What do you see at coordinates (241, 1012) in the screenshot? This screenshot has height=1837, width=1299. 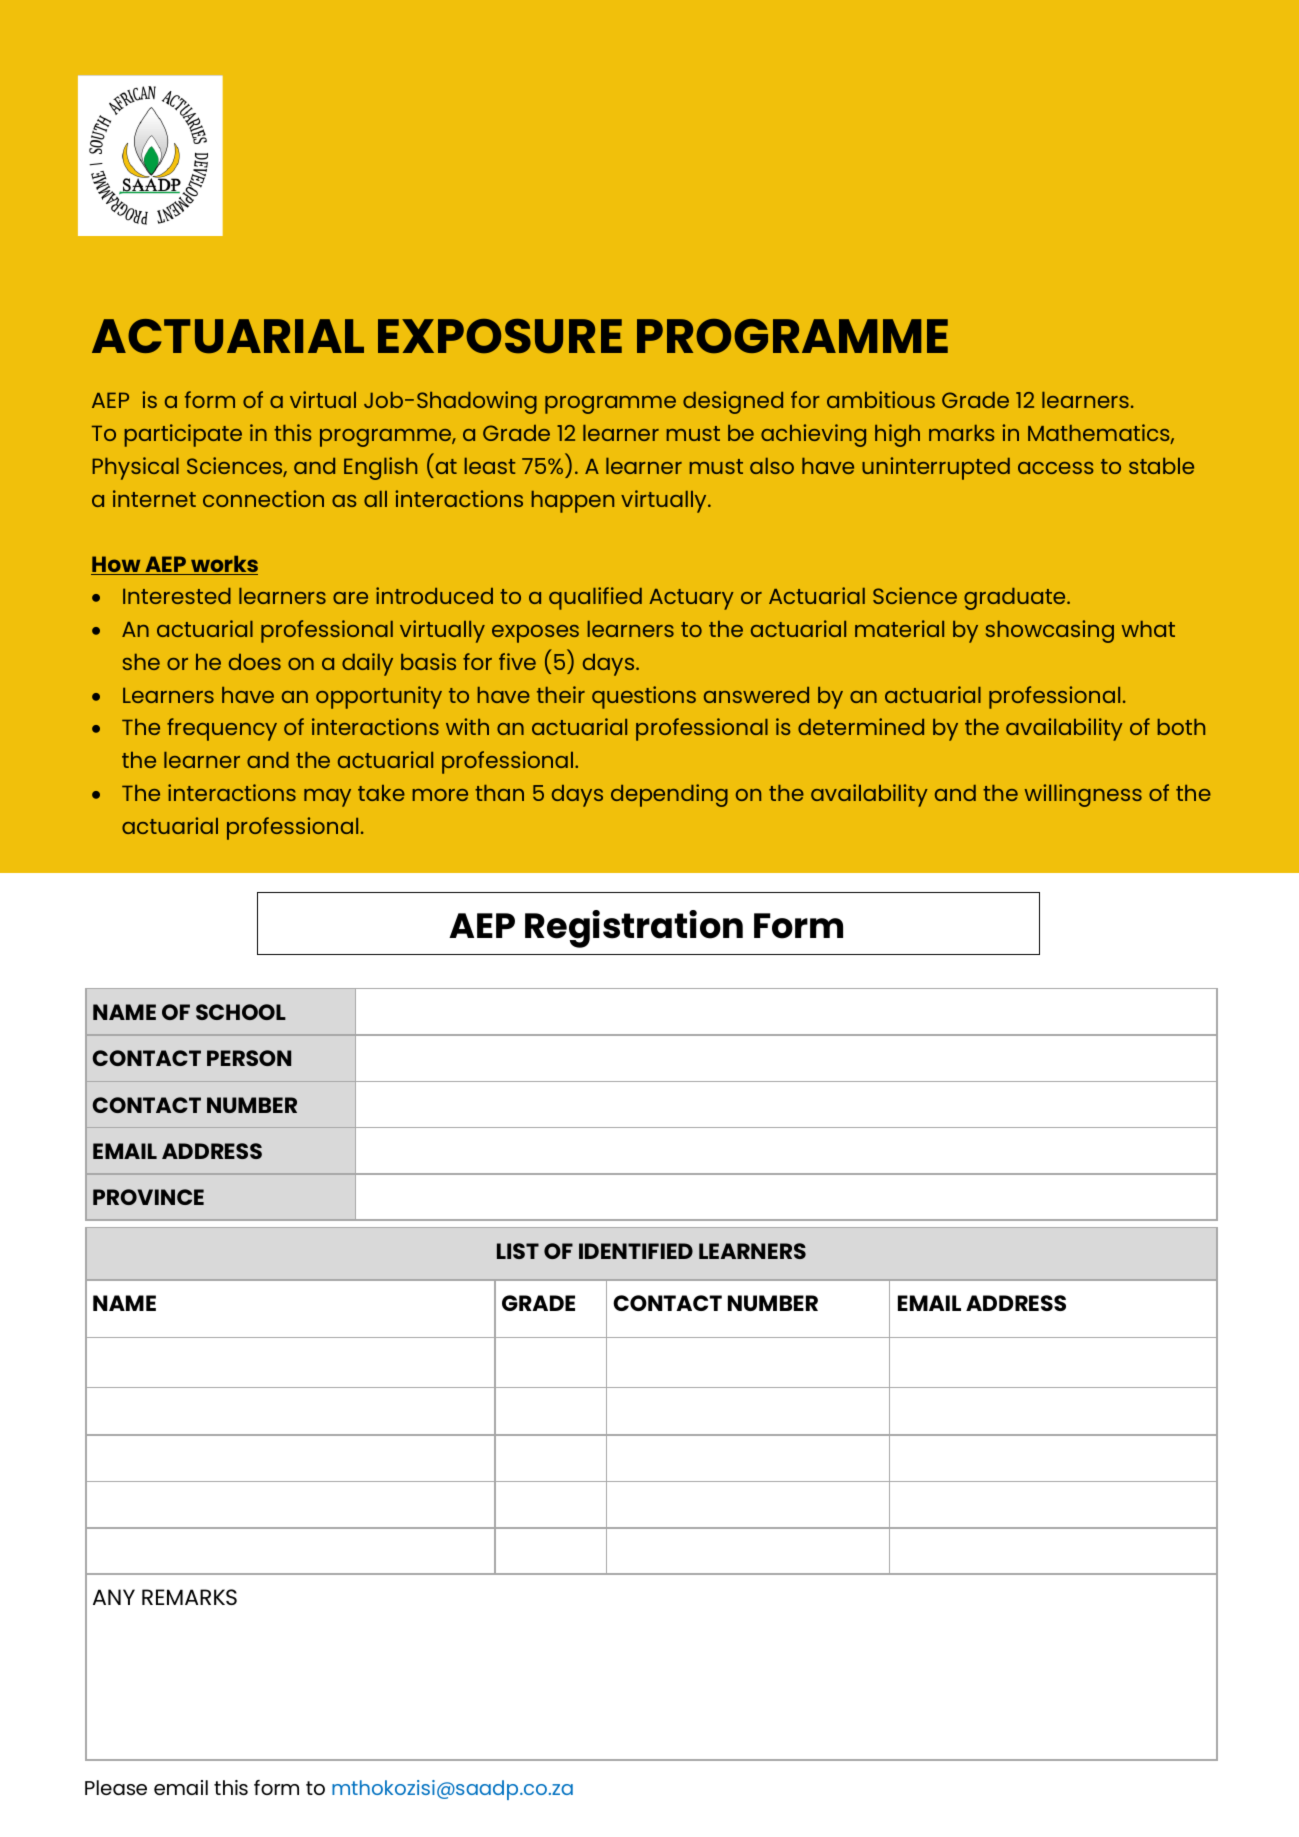 I see `SCHOOL` at bounding box center [241, 1012].
